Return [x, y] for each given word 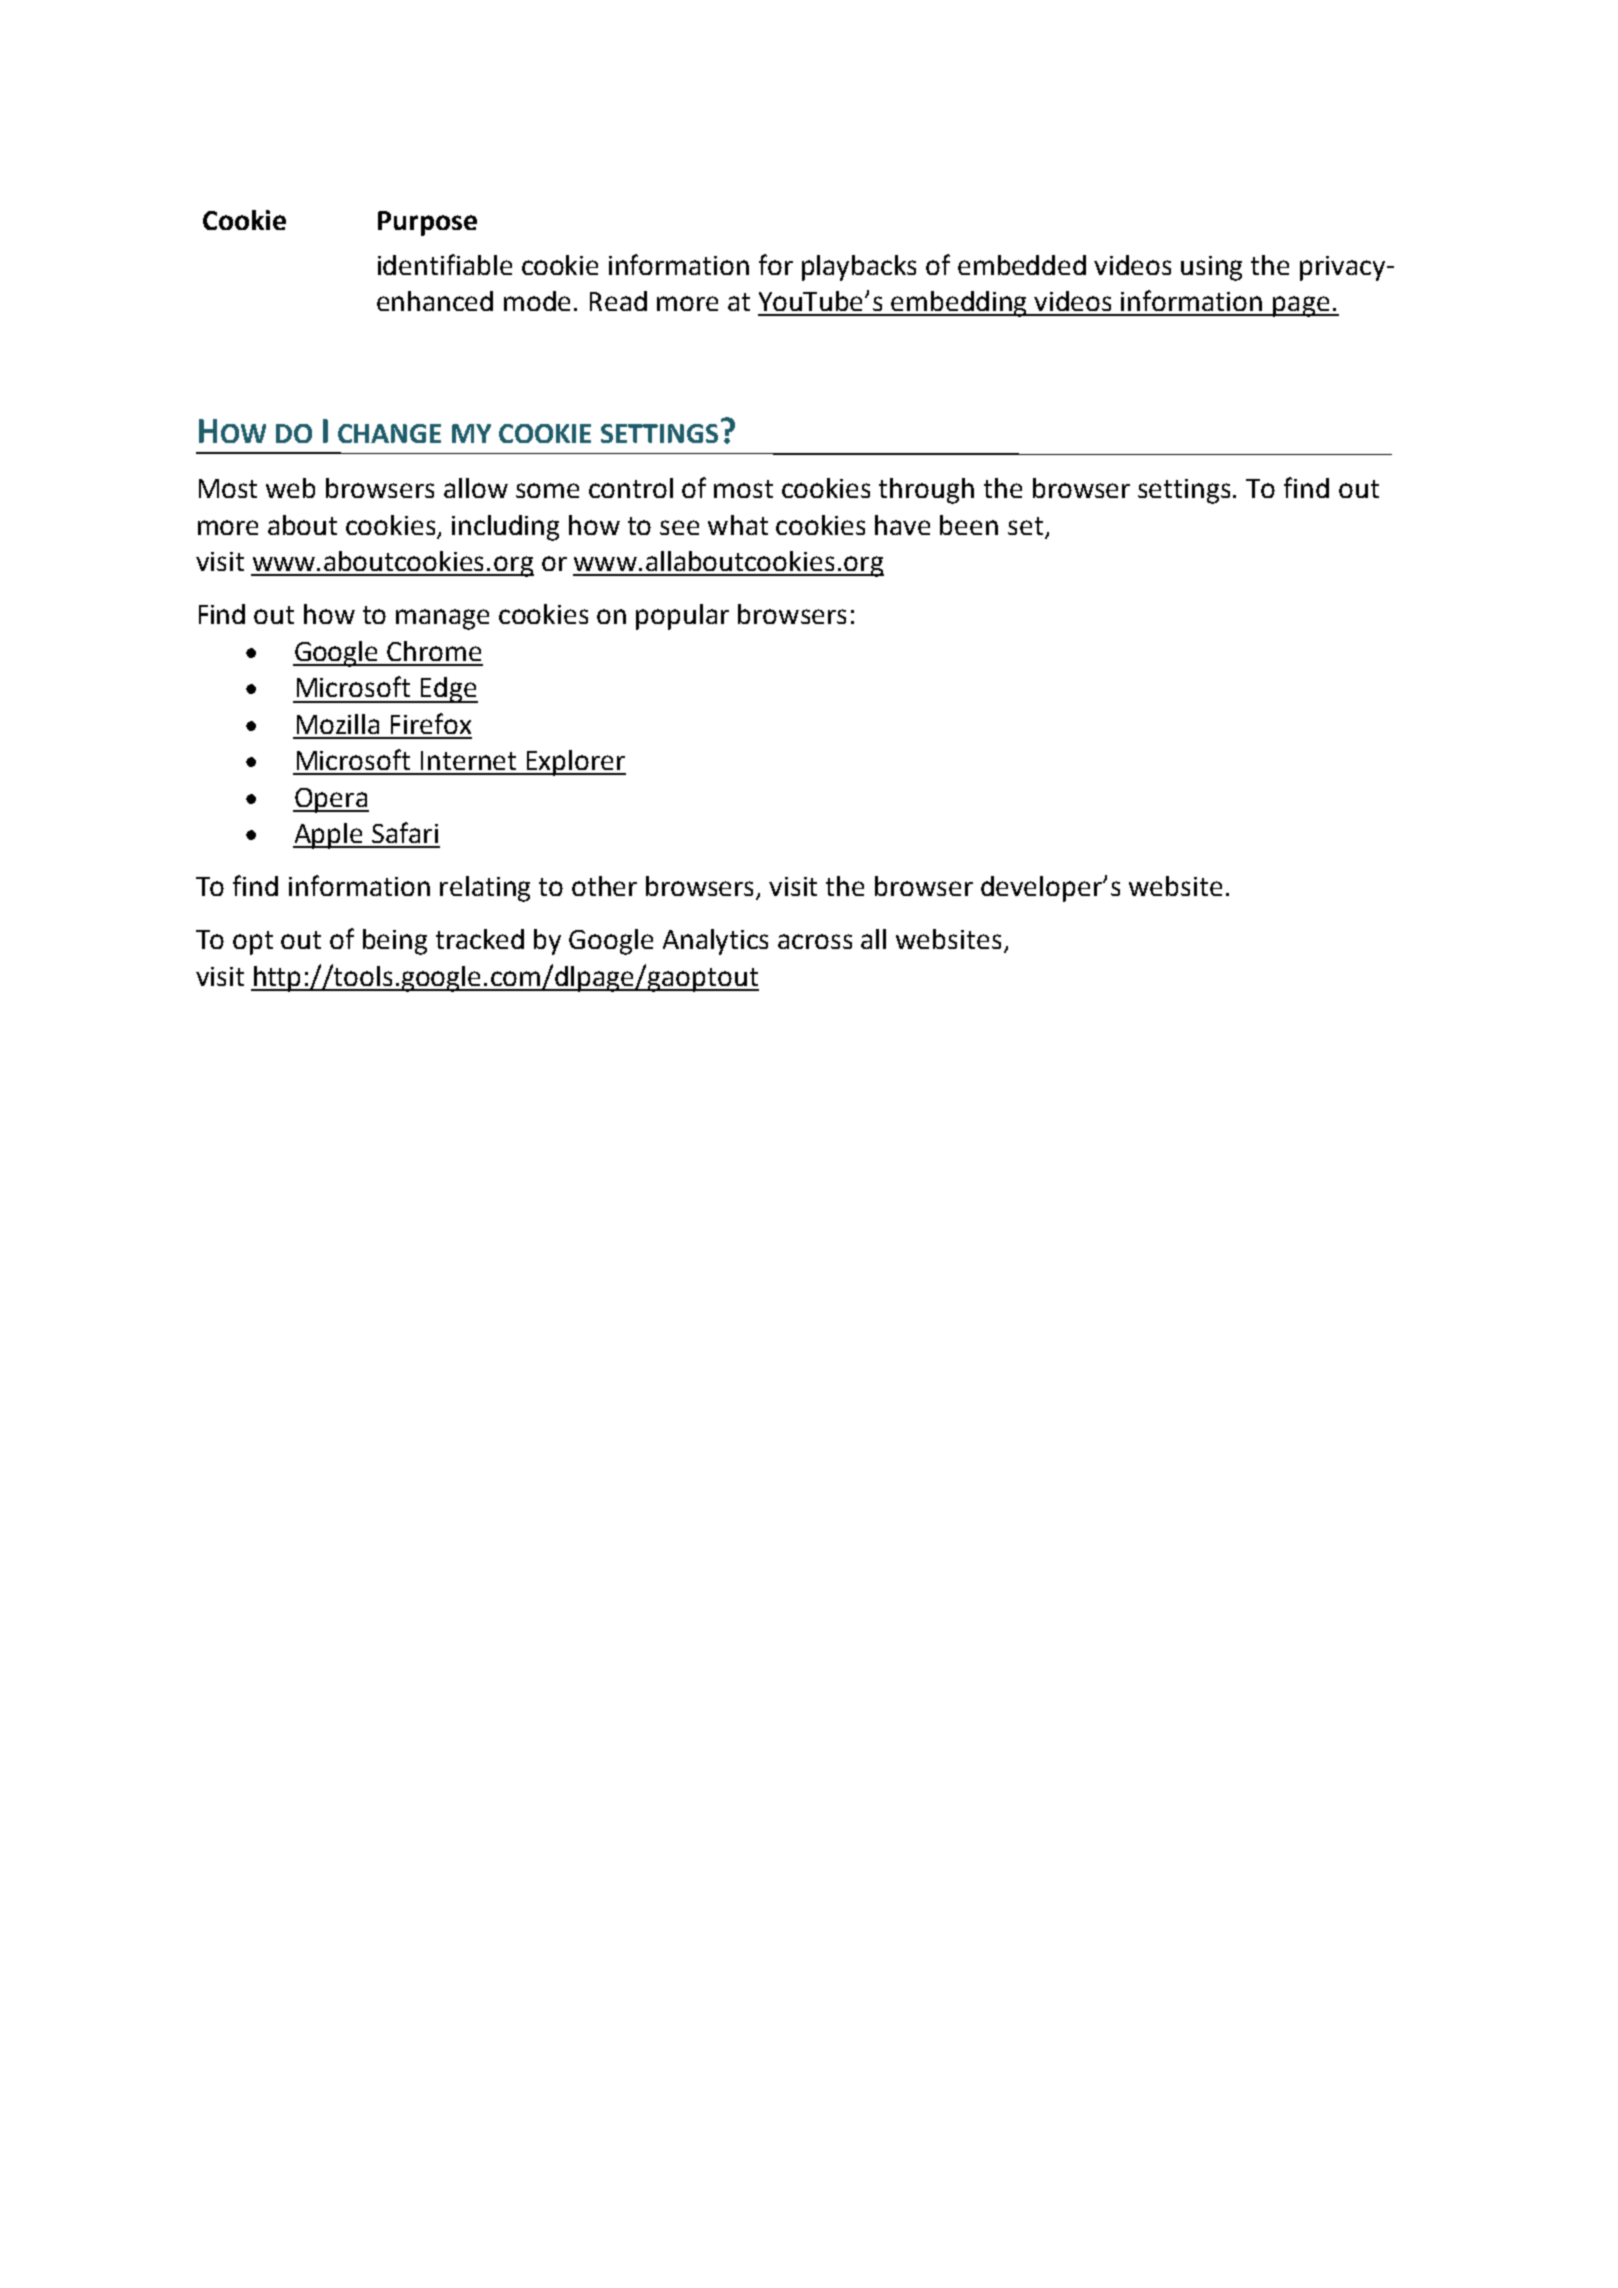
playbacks [859, 268]
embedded [1022, 265]
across [815, 941]
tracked [480, 939]
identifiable [445, 264]
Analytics [715, 942]
